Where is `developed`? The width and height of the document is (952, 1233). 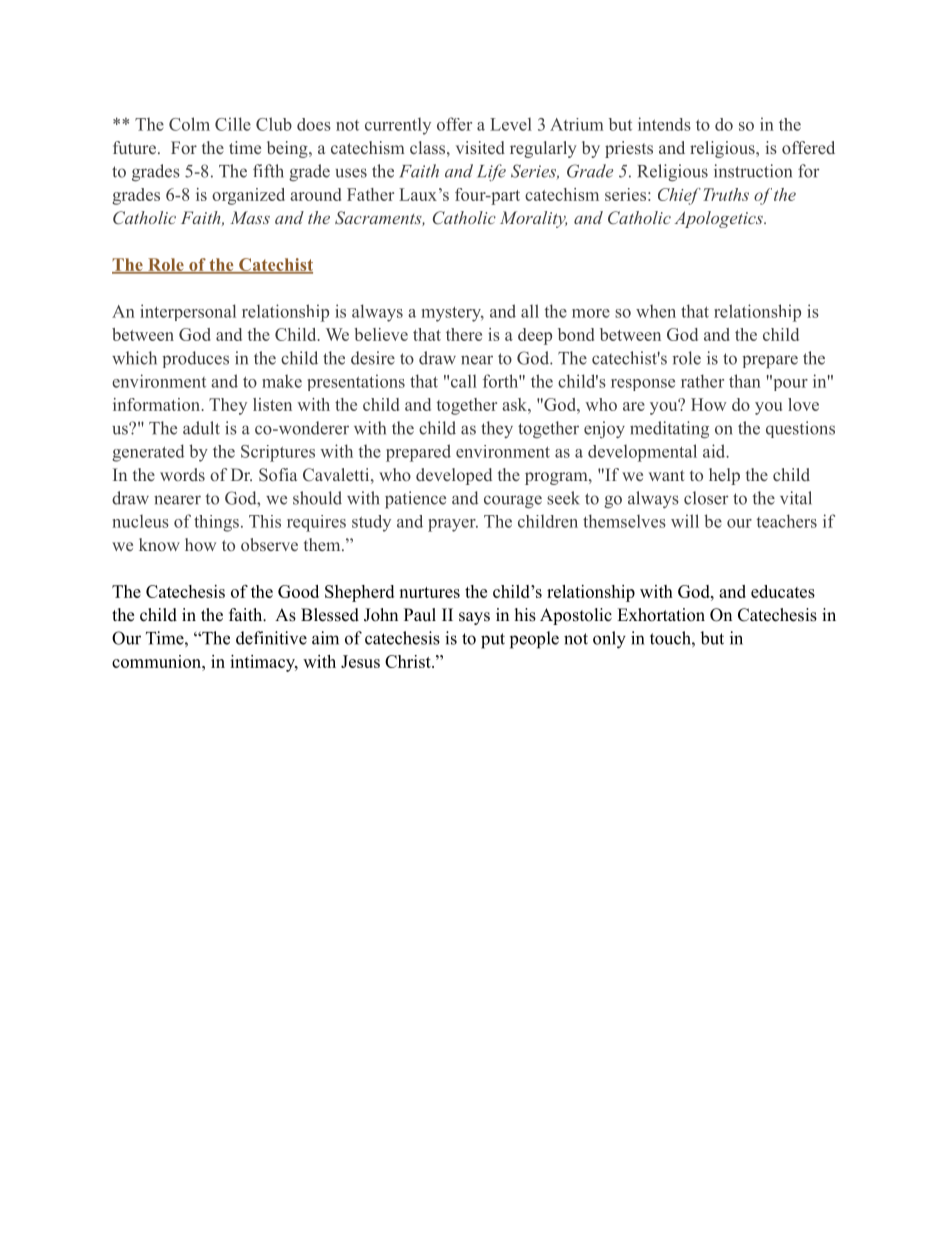 developed is located at coordinates (454, 476).
